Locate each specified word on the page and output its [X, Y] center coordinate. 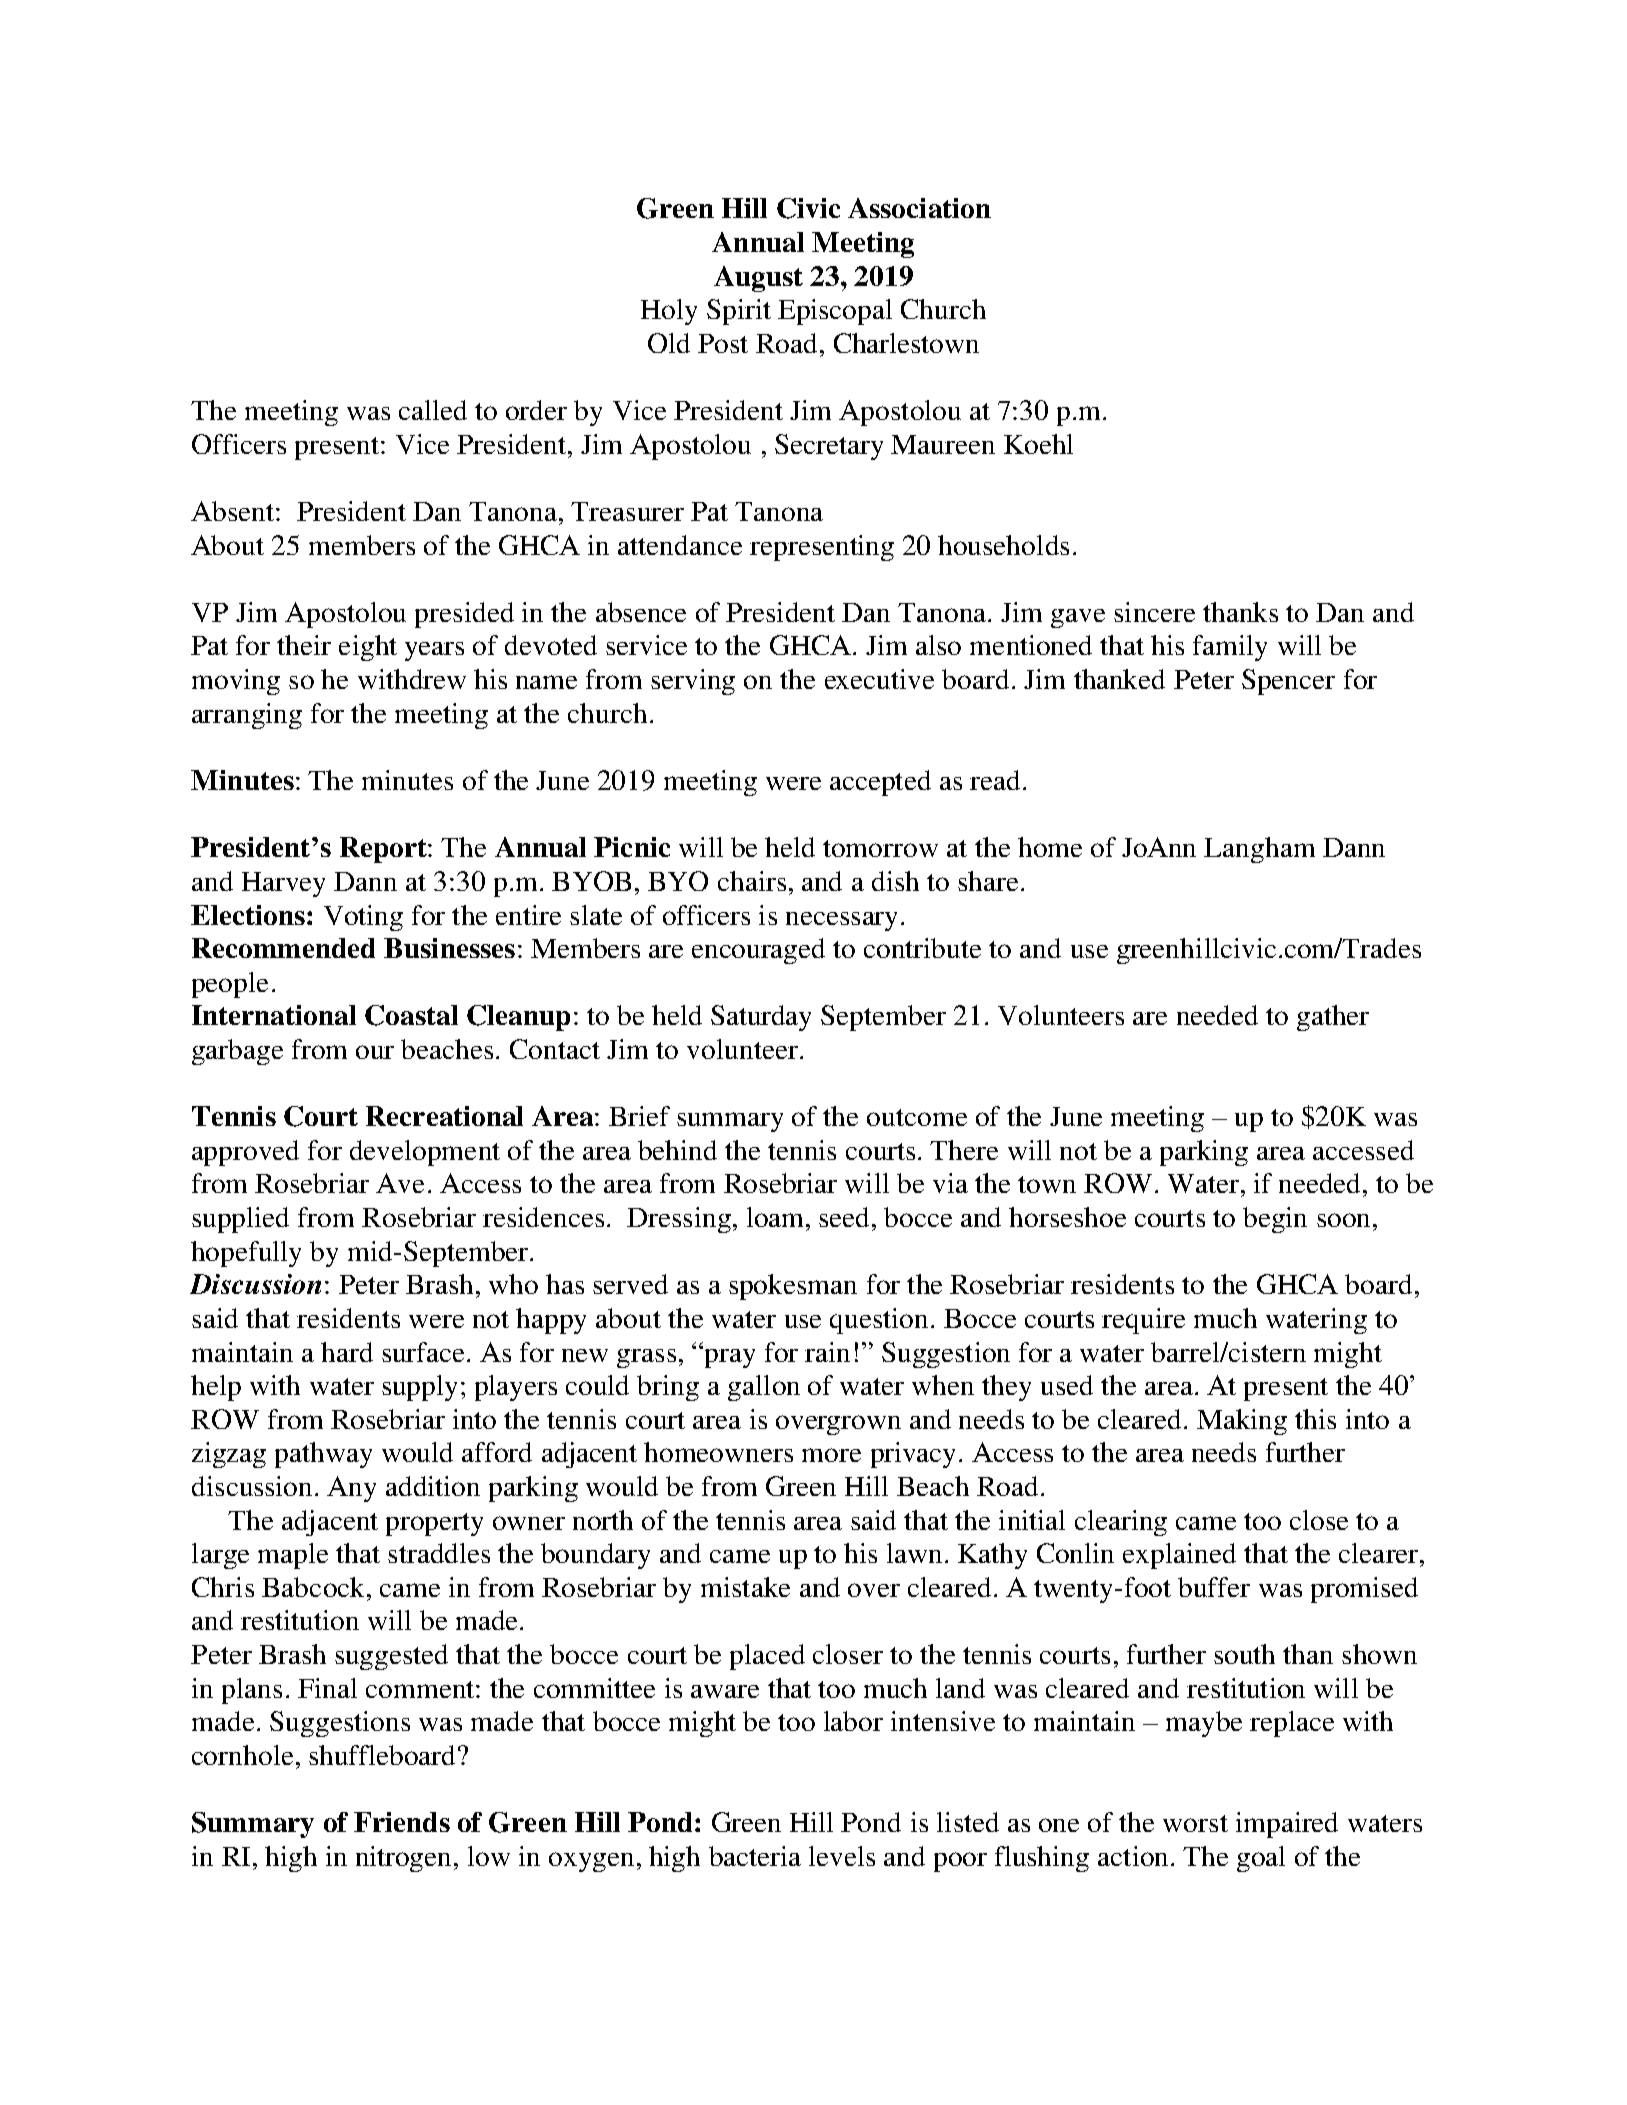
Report [384, 850]
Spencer [1288, 682]
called [433, 410]
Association [919, 208]
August [758, 279]
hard [347, 1352]
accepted [880, 783]
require [1143, 1321]
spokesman [793, 1287]
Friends [402, 1822]
